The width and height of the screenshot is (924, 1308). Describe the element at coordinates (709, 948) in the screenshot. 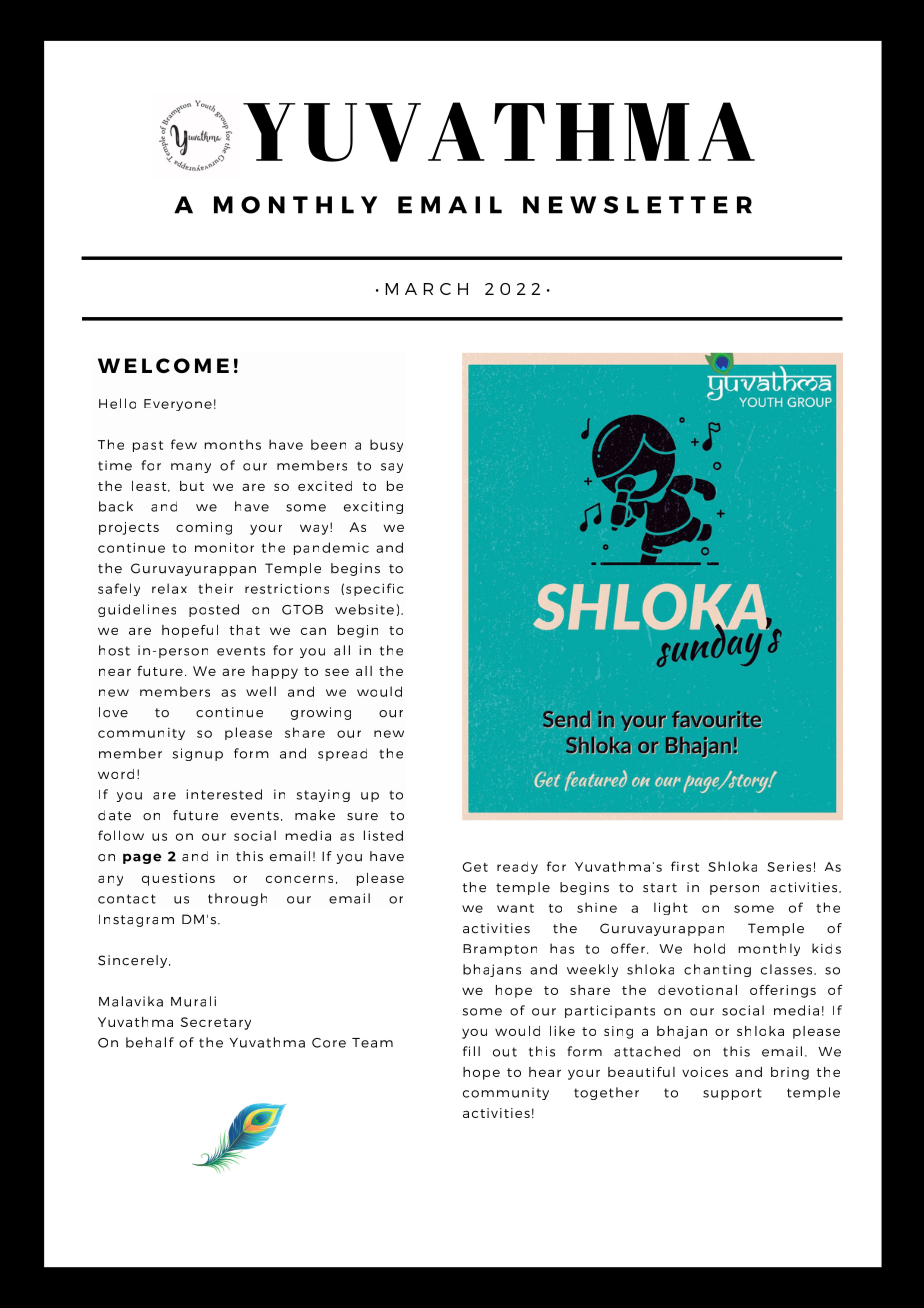

I see `hold` at that location.
